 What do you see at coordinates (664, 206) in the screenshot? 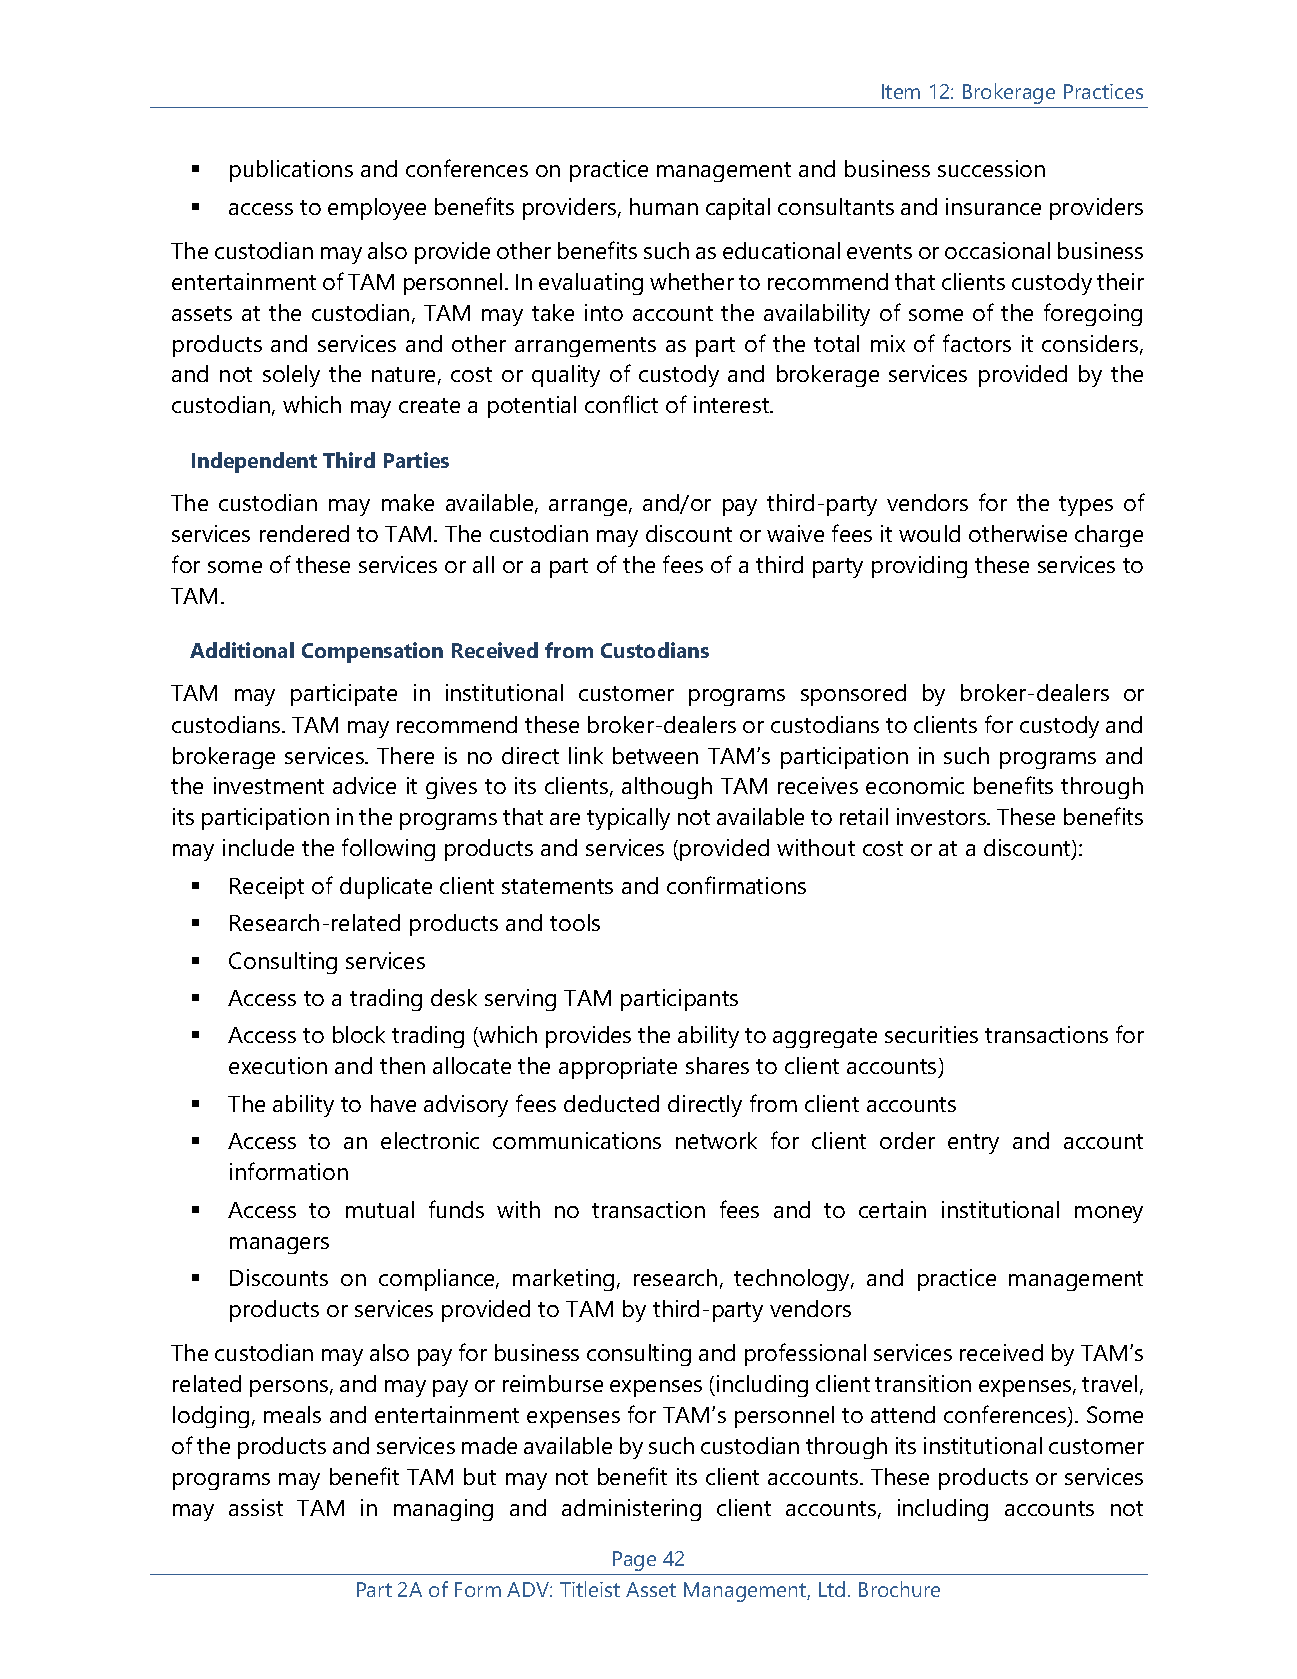
I see `human` at bounding box center [664, 206].
